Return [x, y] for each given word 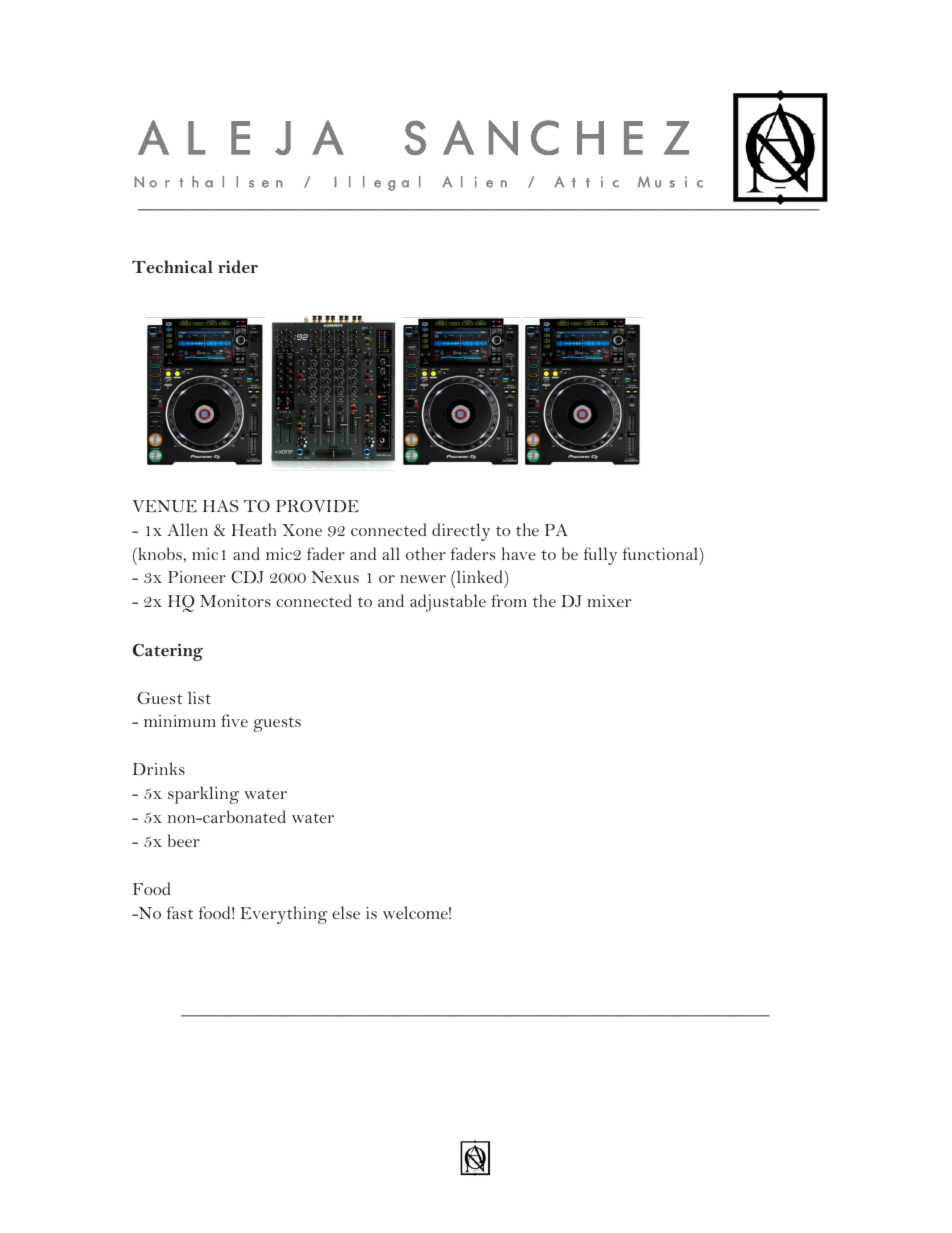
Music [670, 182]
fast [180, 912]
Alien [474, 182]
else [346, 912]
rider [238, 266]
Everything [284, 915]
